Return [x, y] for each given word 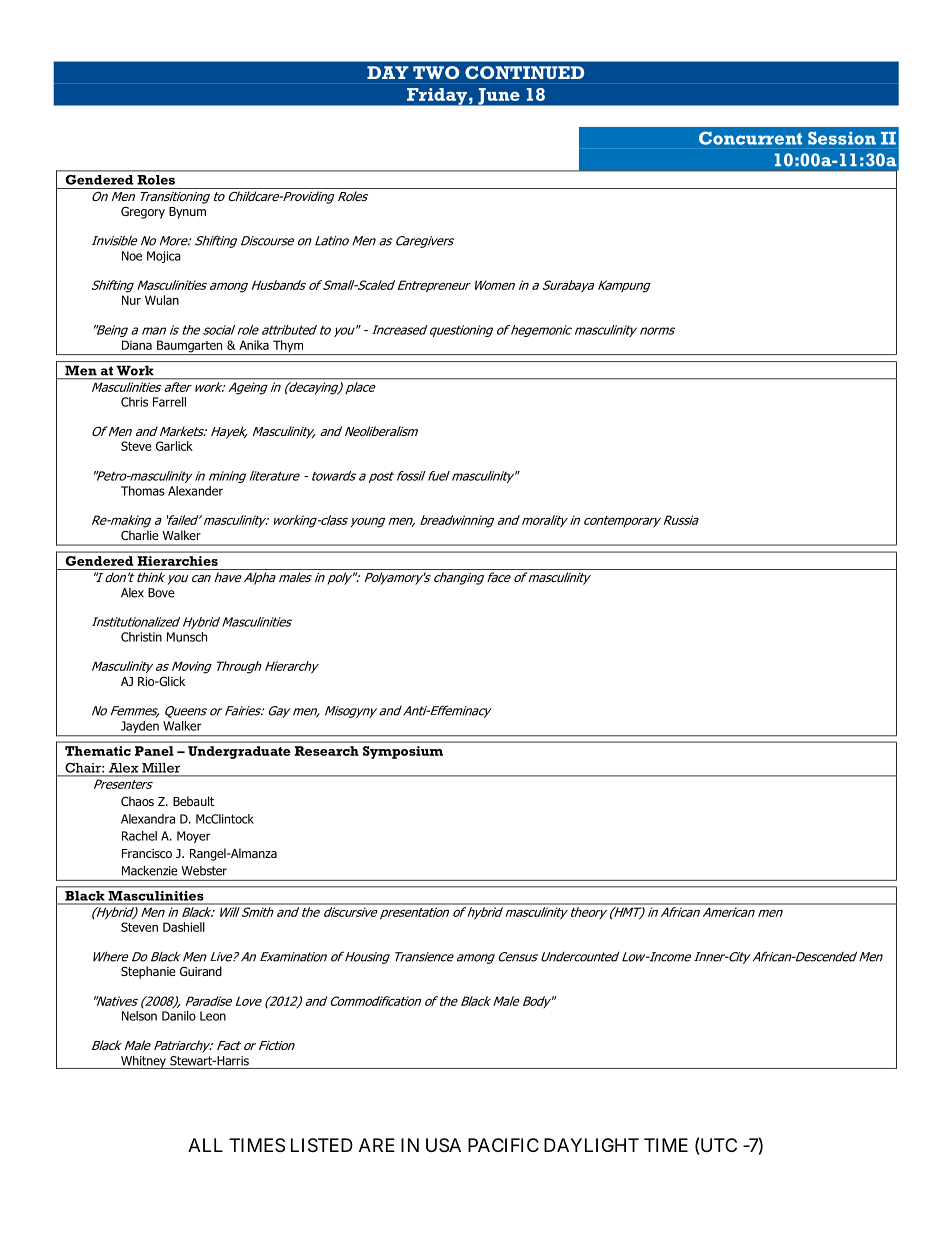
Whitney [143, 1062]
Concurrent [750, 138]
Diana [137, 345]
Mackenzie [150, 870]
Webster [204, 871]
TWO [436, 72]
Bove [161, 593]
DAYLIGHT [591, 1145]
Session [842, 138]
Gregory [143, 213]
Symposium [403, 752]
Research [327, 751]
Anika [254, 345]
